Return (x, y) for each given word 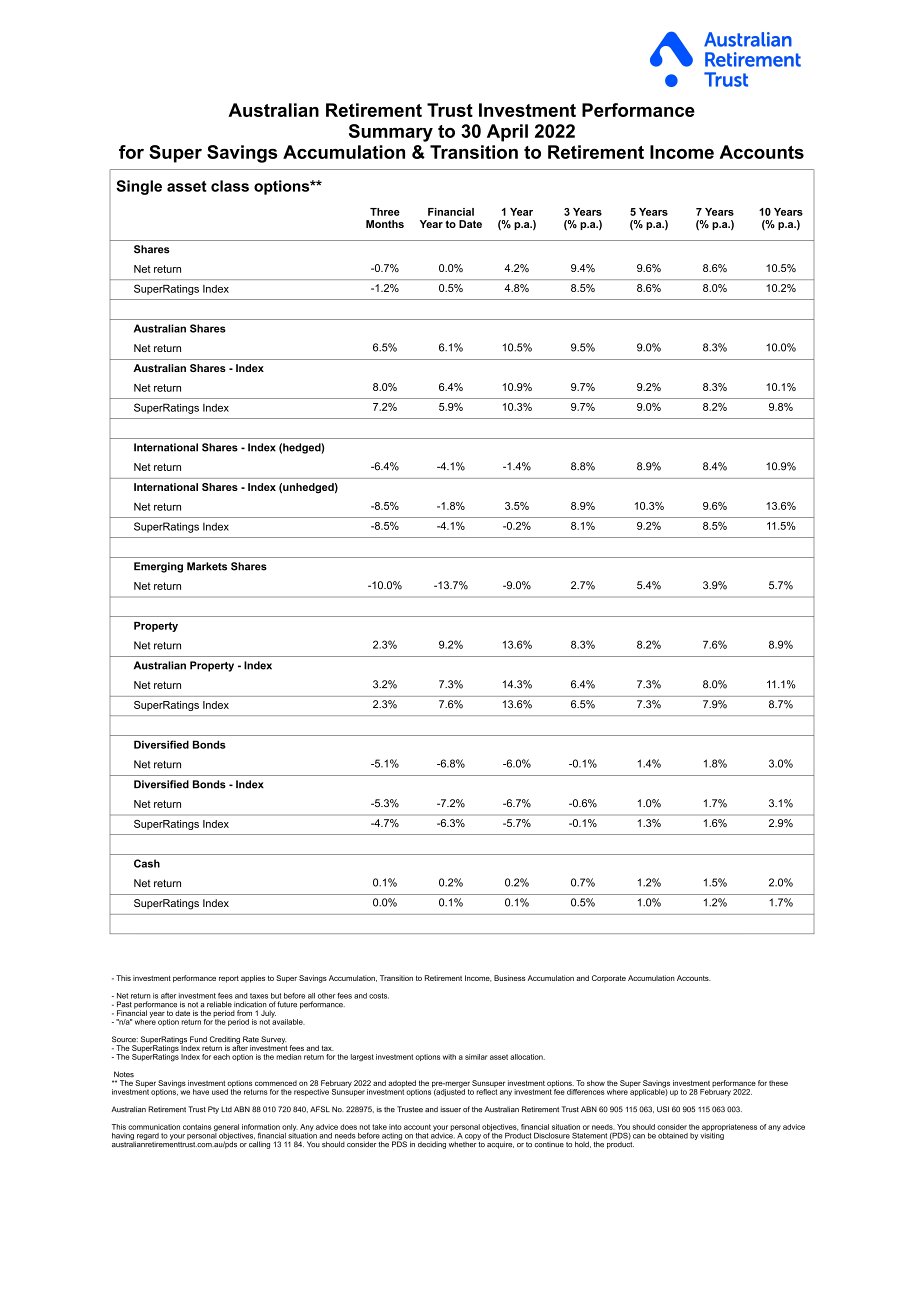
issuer (451, 1109)
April (507, 133)
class (230, 186)
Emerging (158, 567)
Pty (213, 1110)
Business (510, 978)
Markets (207, 566)
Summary (391, 133)
